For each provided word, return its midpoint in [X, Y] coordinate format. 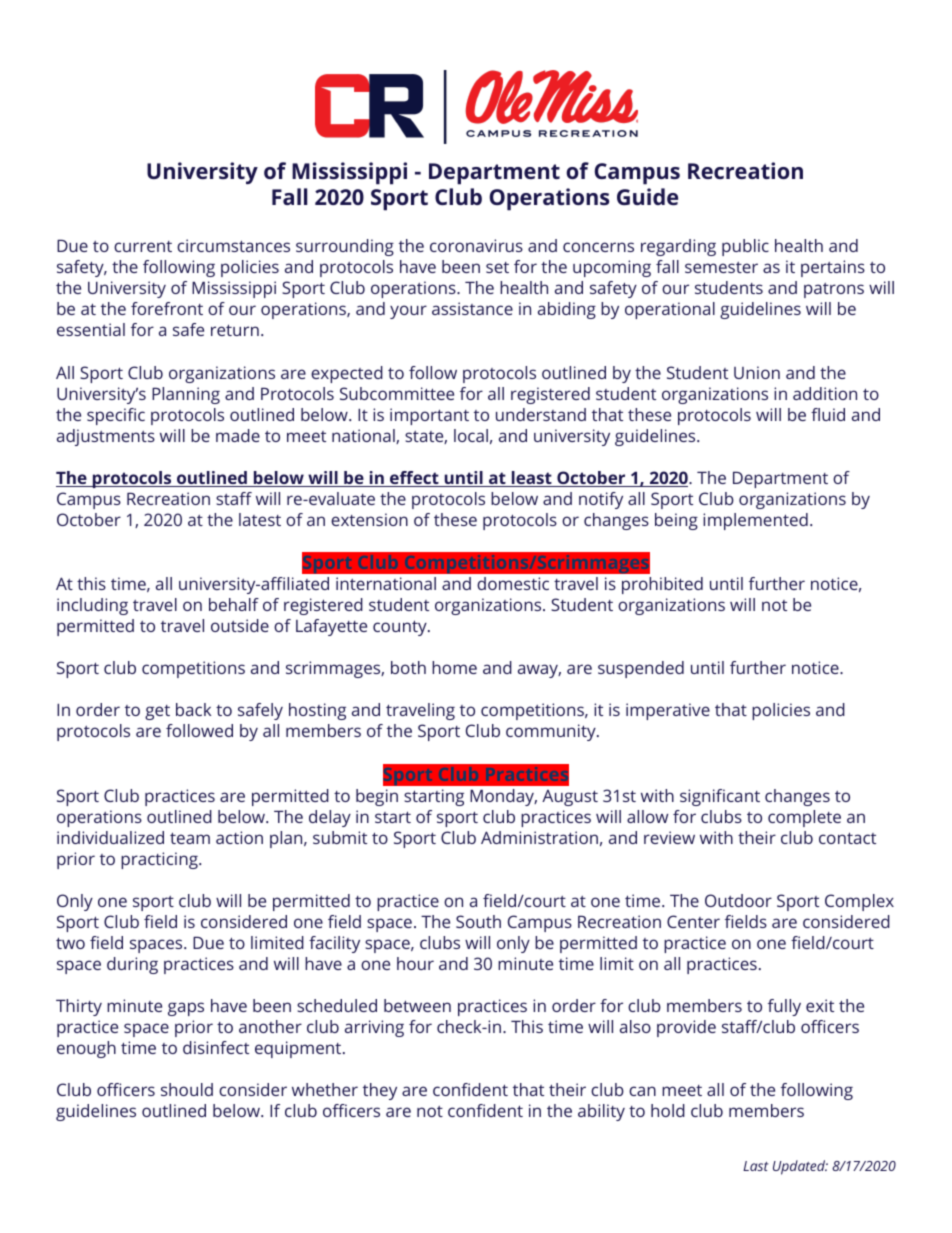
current [143, 246]
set [497, 267]
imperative [668, 711]
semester [721, 267]
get [157, 712]
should [187, 1089]
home [454, 667]
